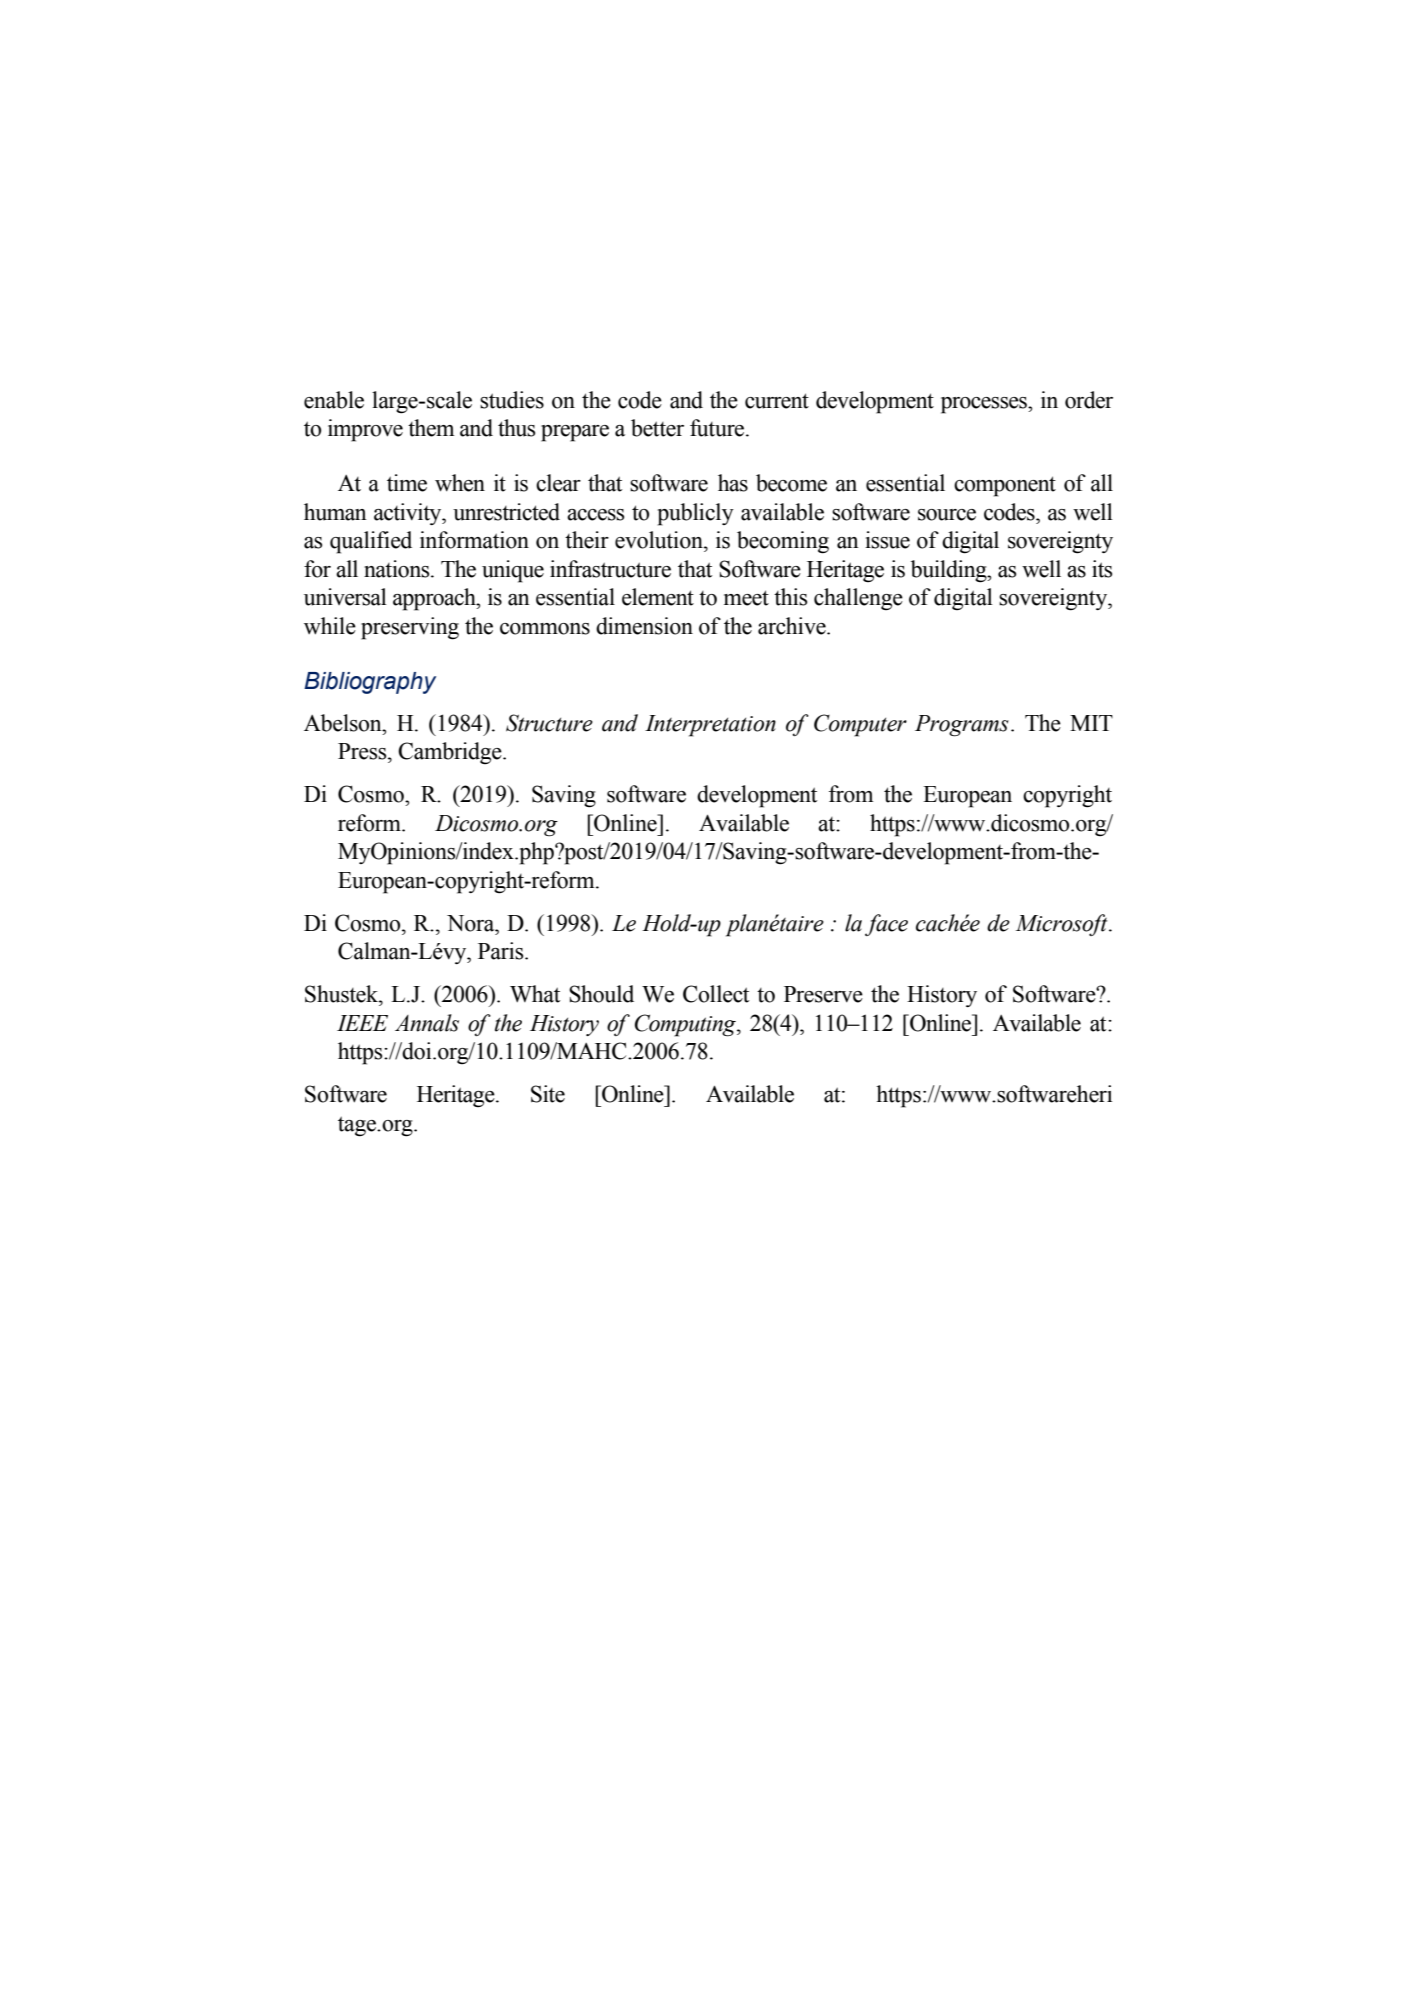 The height and width of the screenshot is (2003, 1417). I want to click on Microsoft, so click(1063, 925).
